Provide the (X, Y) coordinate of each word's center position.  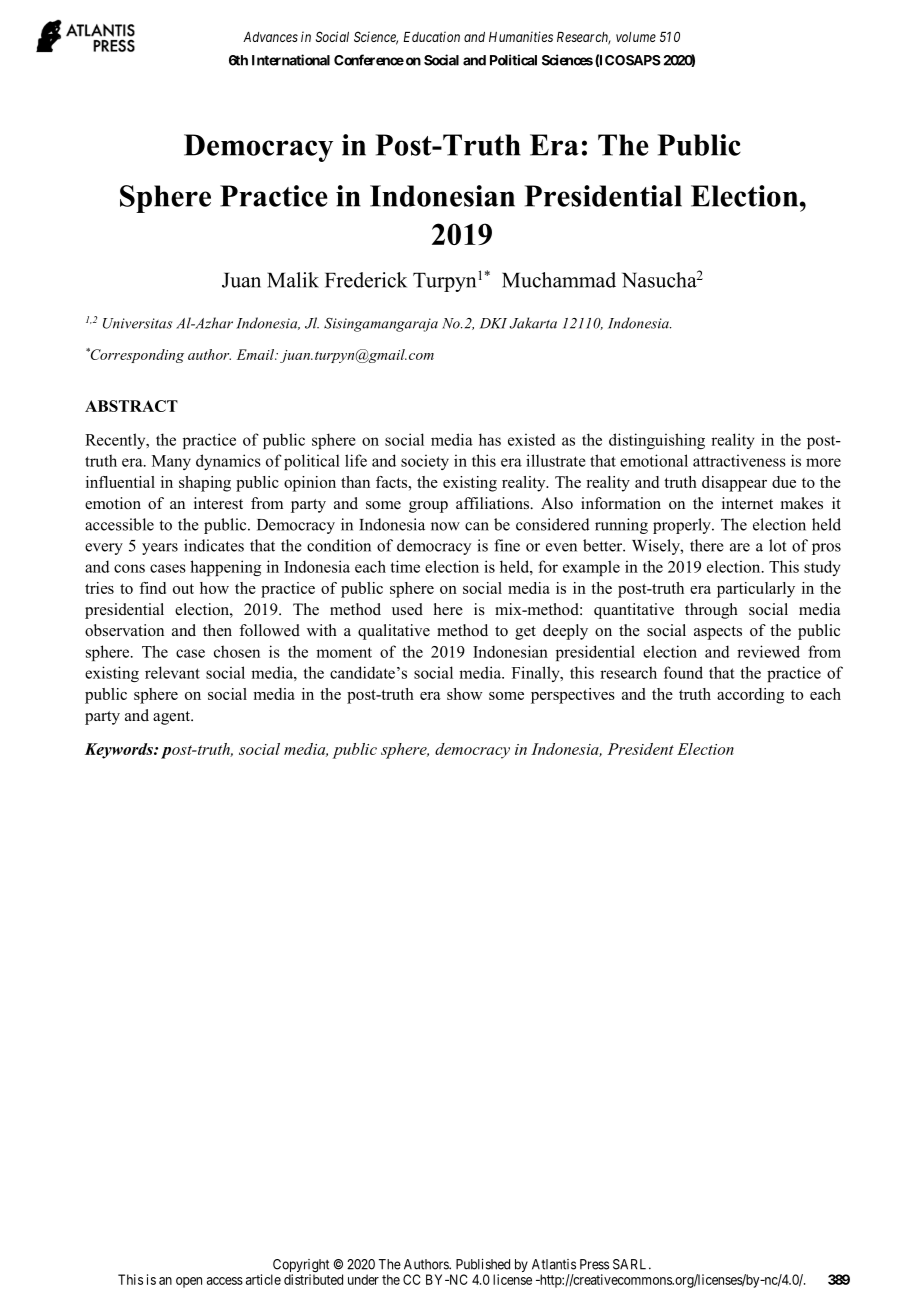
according (750, 696)
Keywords (120, 751)
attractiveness (739, 460)
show (465, 694)
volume (636, 37)
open (189, 1282)
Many (171, 462)
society (425, 462)
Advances (270, 37)
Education (431, 36)
